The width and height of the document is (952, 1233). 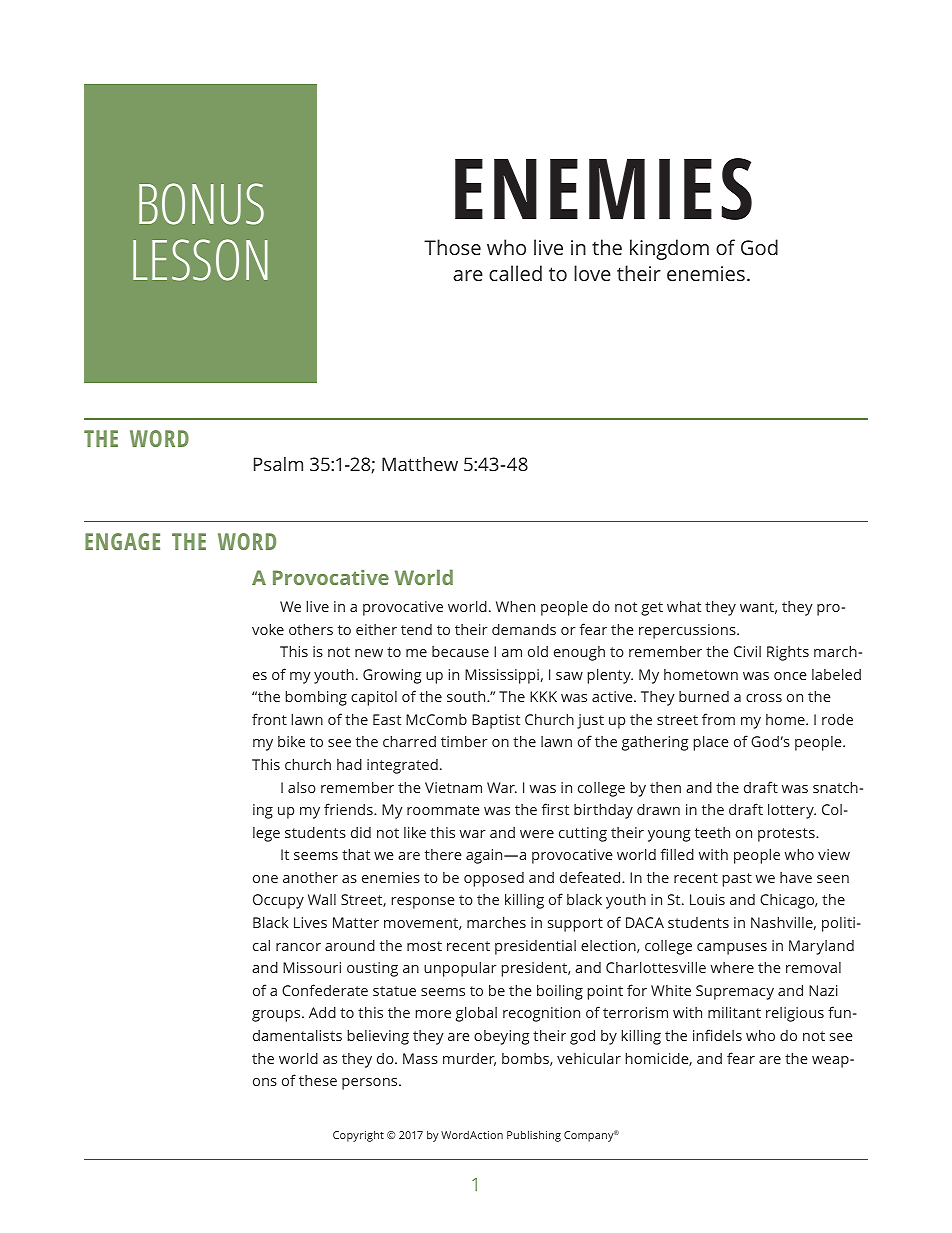 I want to click on love, so click(x=592, y=273).
